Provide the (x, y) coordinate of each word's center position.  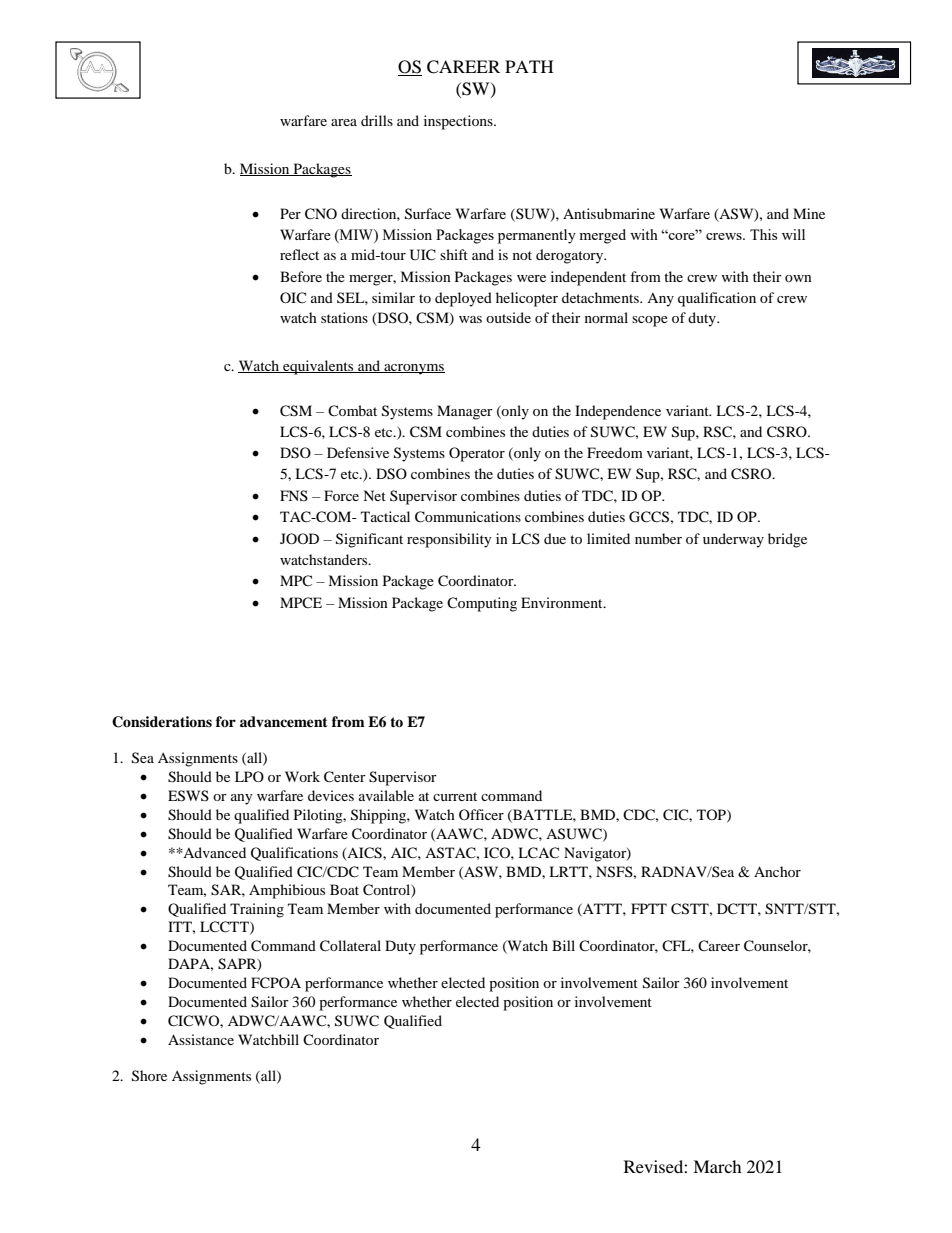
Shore (149, 1076)
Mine (809, 213)
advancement (284, 721)
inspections (459, 122)
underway (733, 540)
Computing (482, 604)
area (344, 122)
